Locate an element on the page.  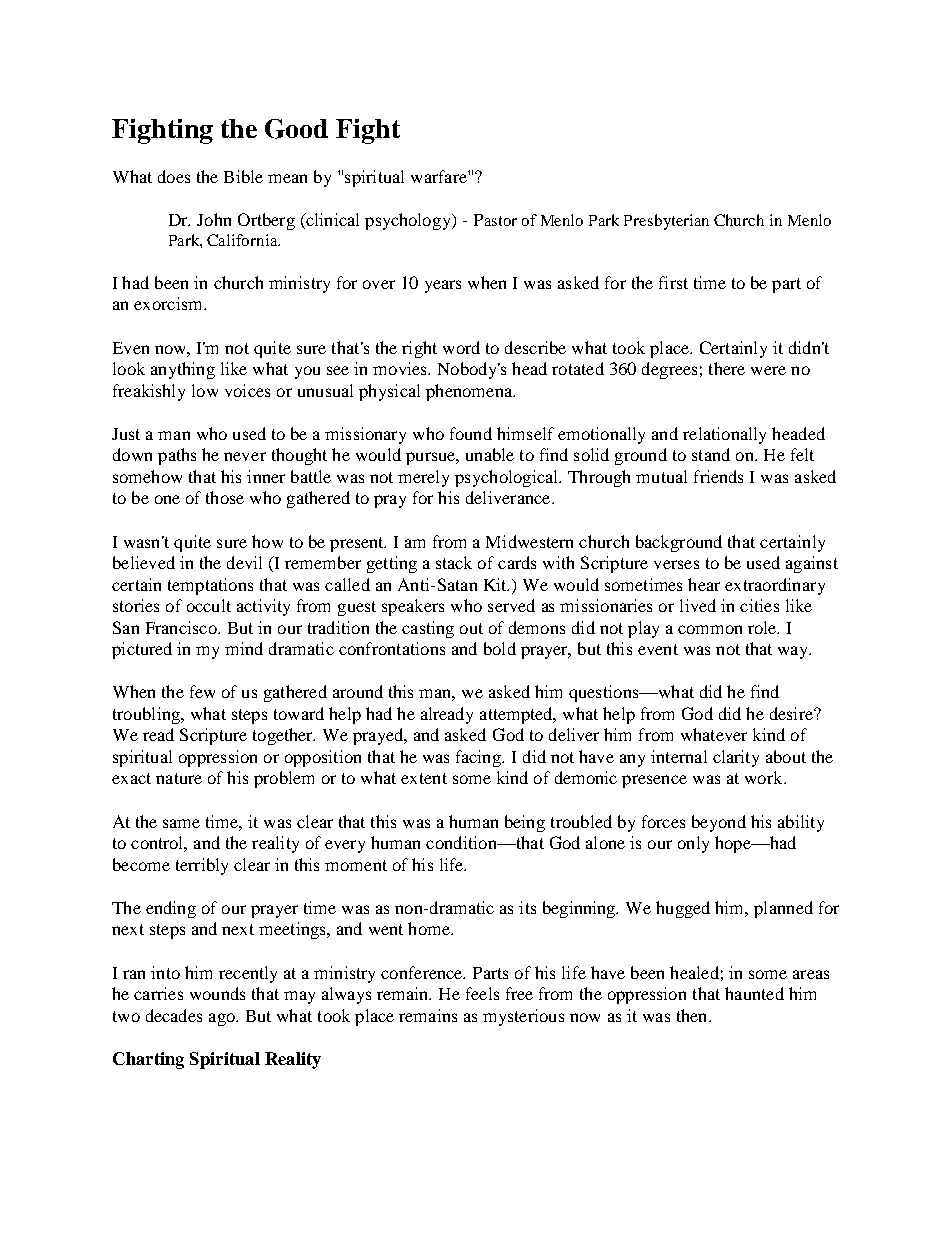
does is located at coordinates (174, 176).
